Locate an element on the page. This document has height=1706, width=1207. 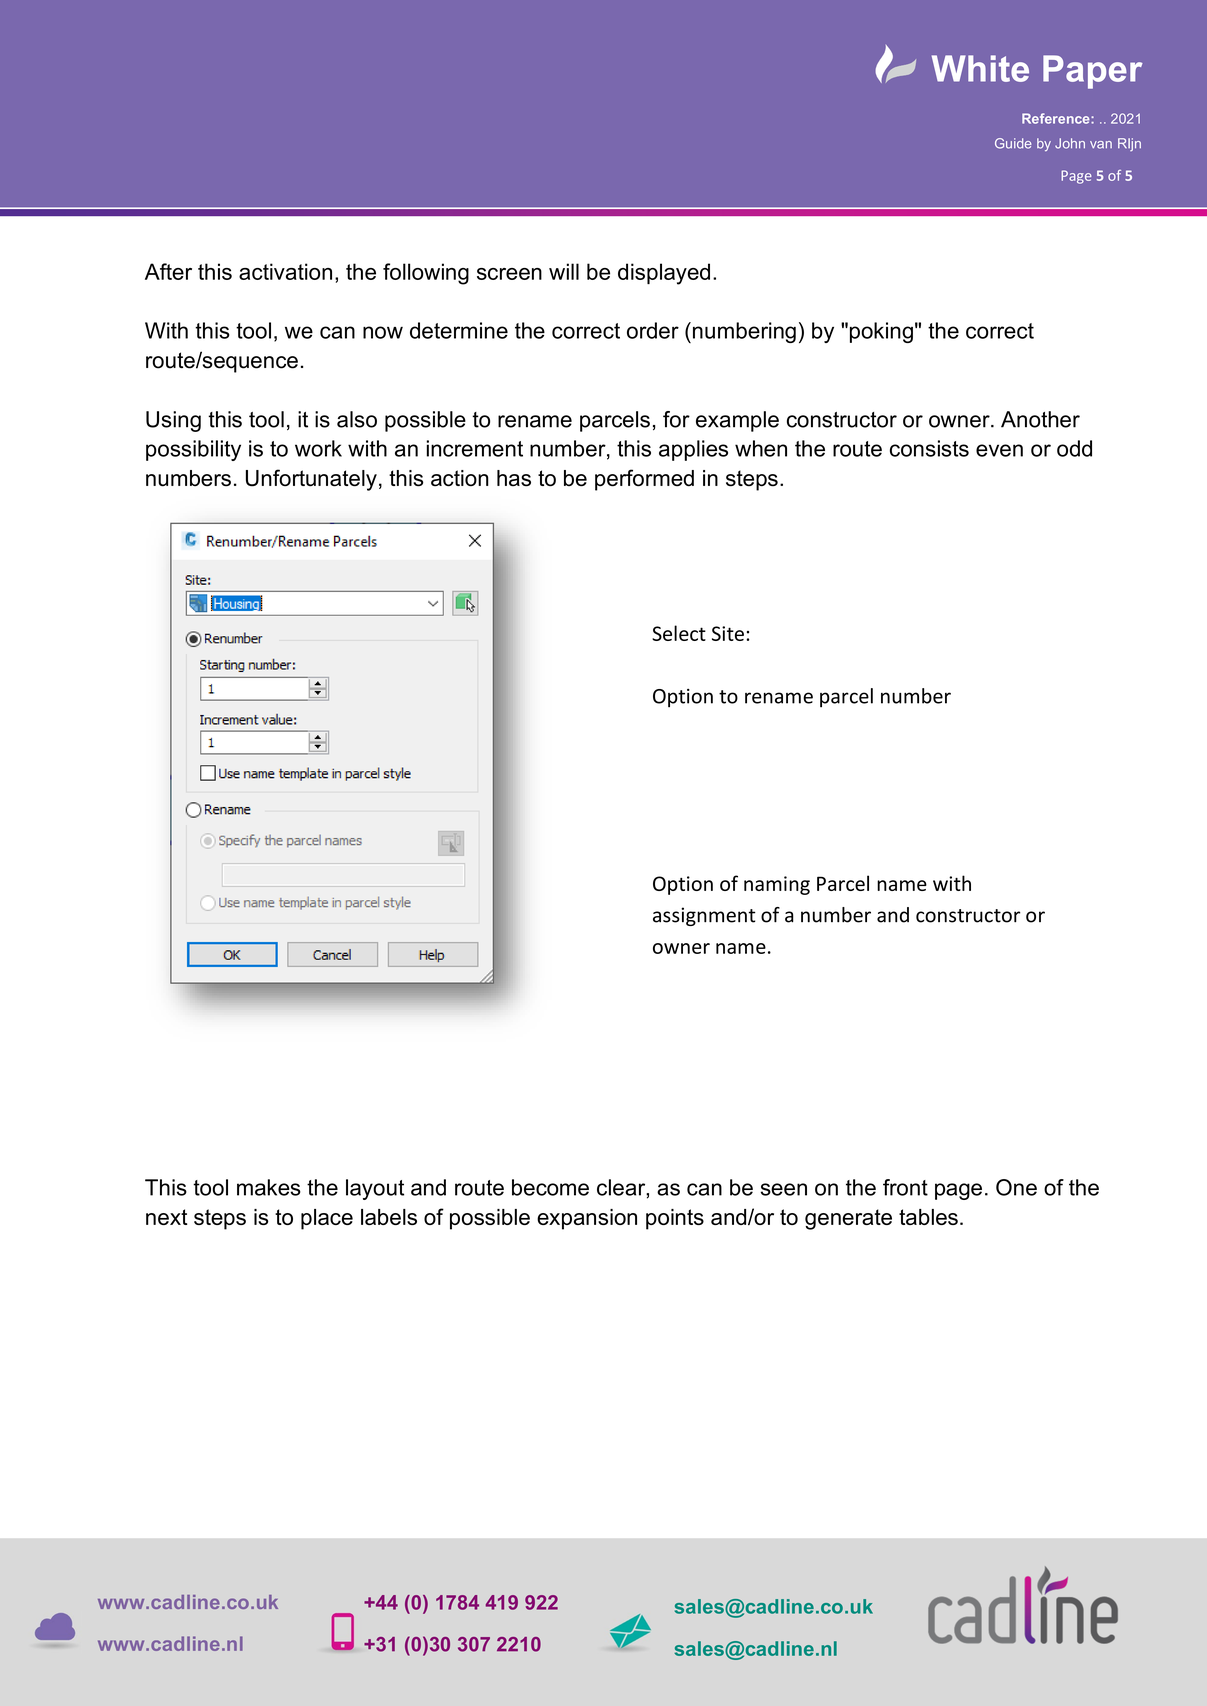
Unfortunately is located at coordinates (311, 480).
